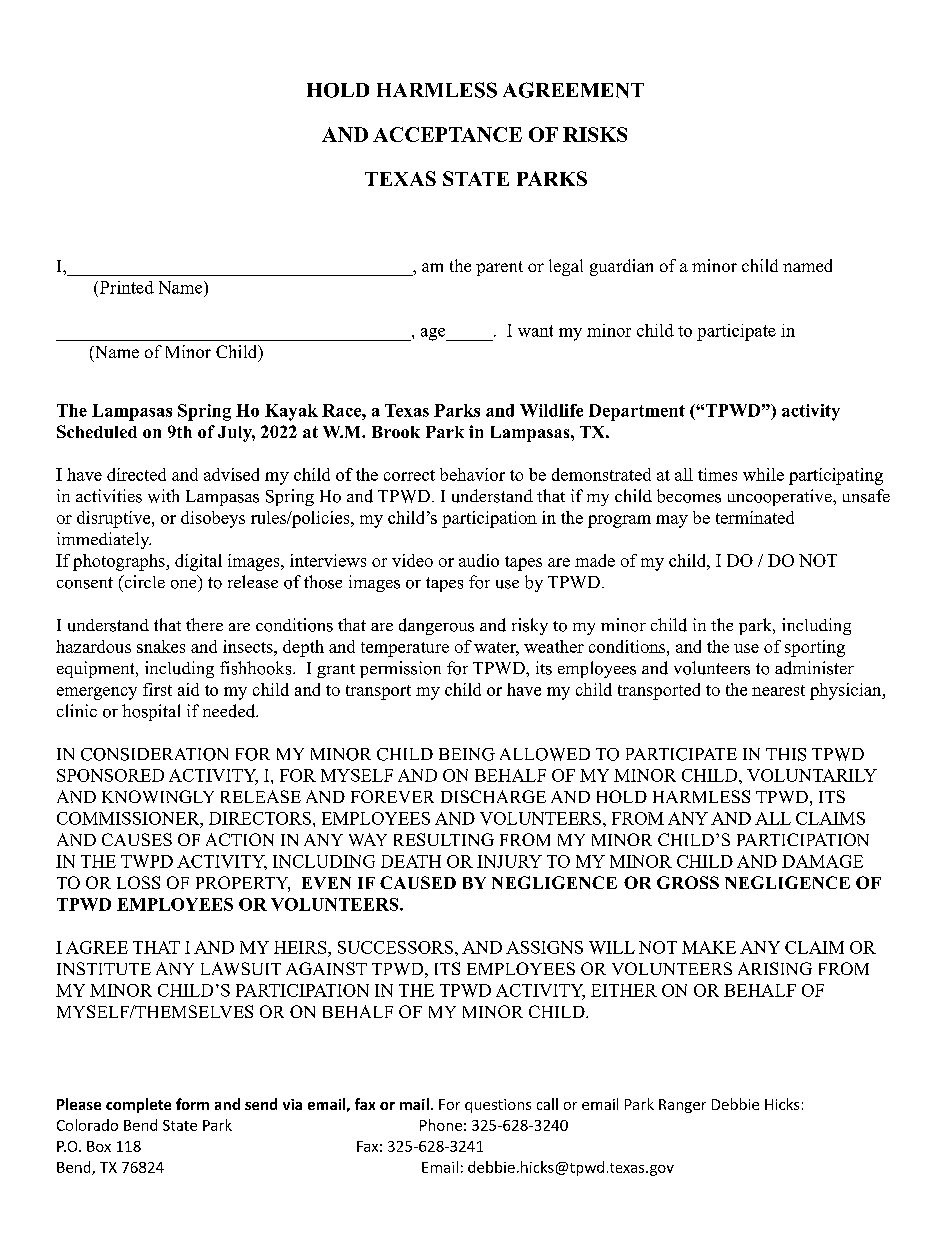 This screenshot has height=1233, width=952. Describe the element at coordinates (125, 287) in the screenshot. I see `Printed` at that location.
